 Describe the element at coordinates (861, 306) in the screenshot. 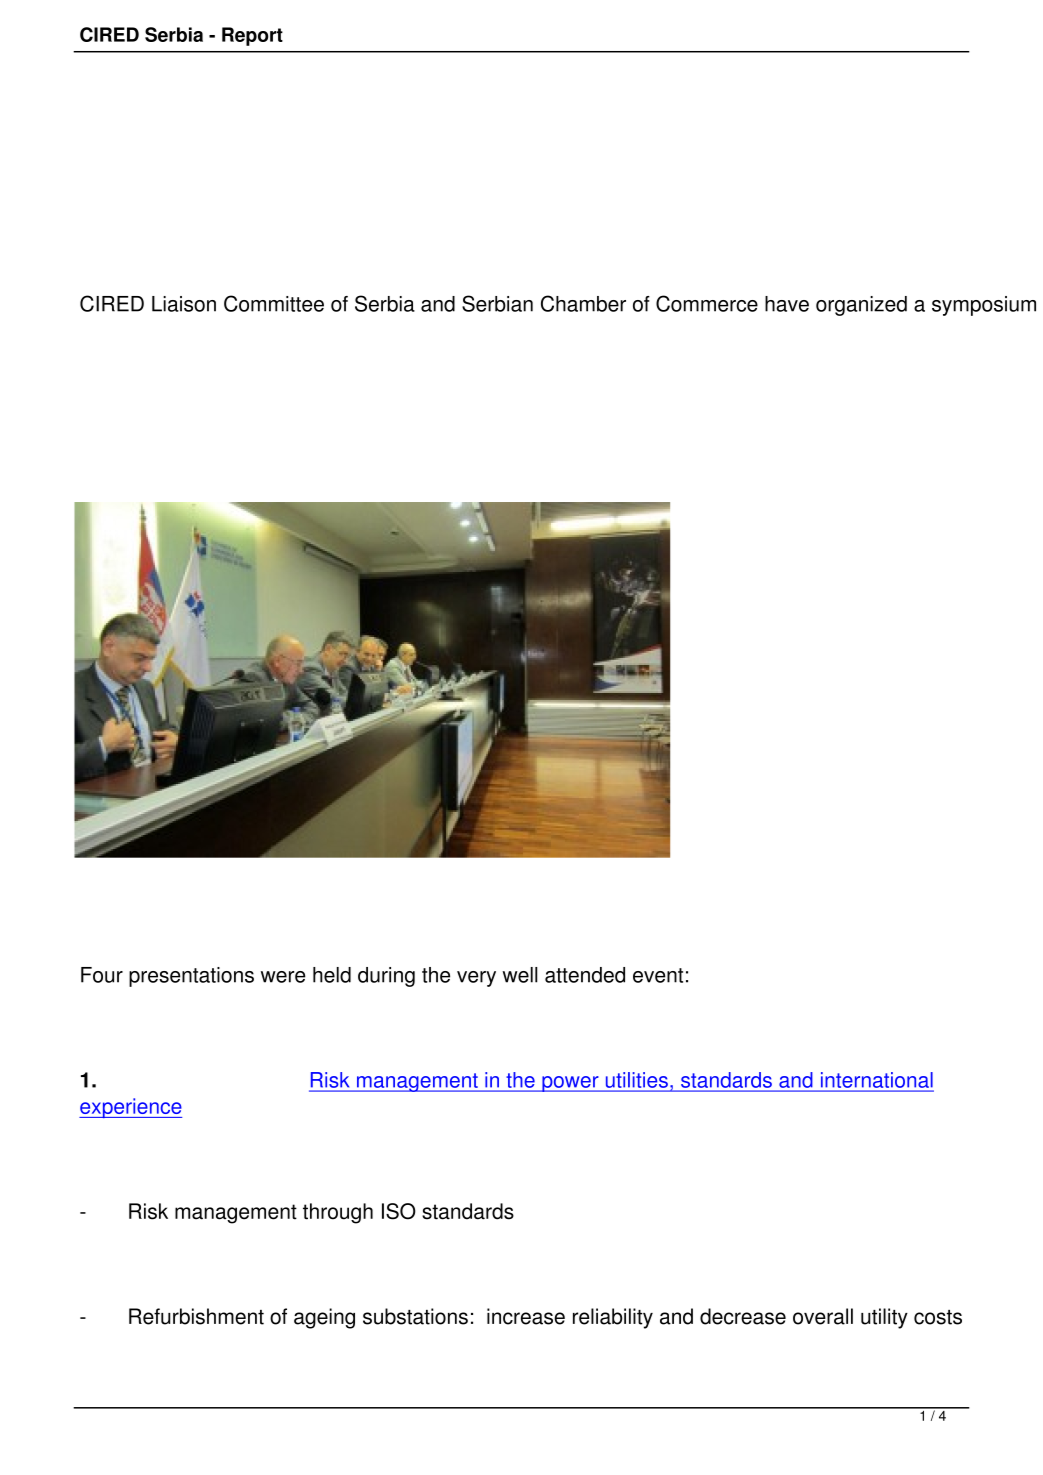

I see `organized` at that location.
